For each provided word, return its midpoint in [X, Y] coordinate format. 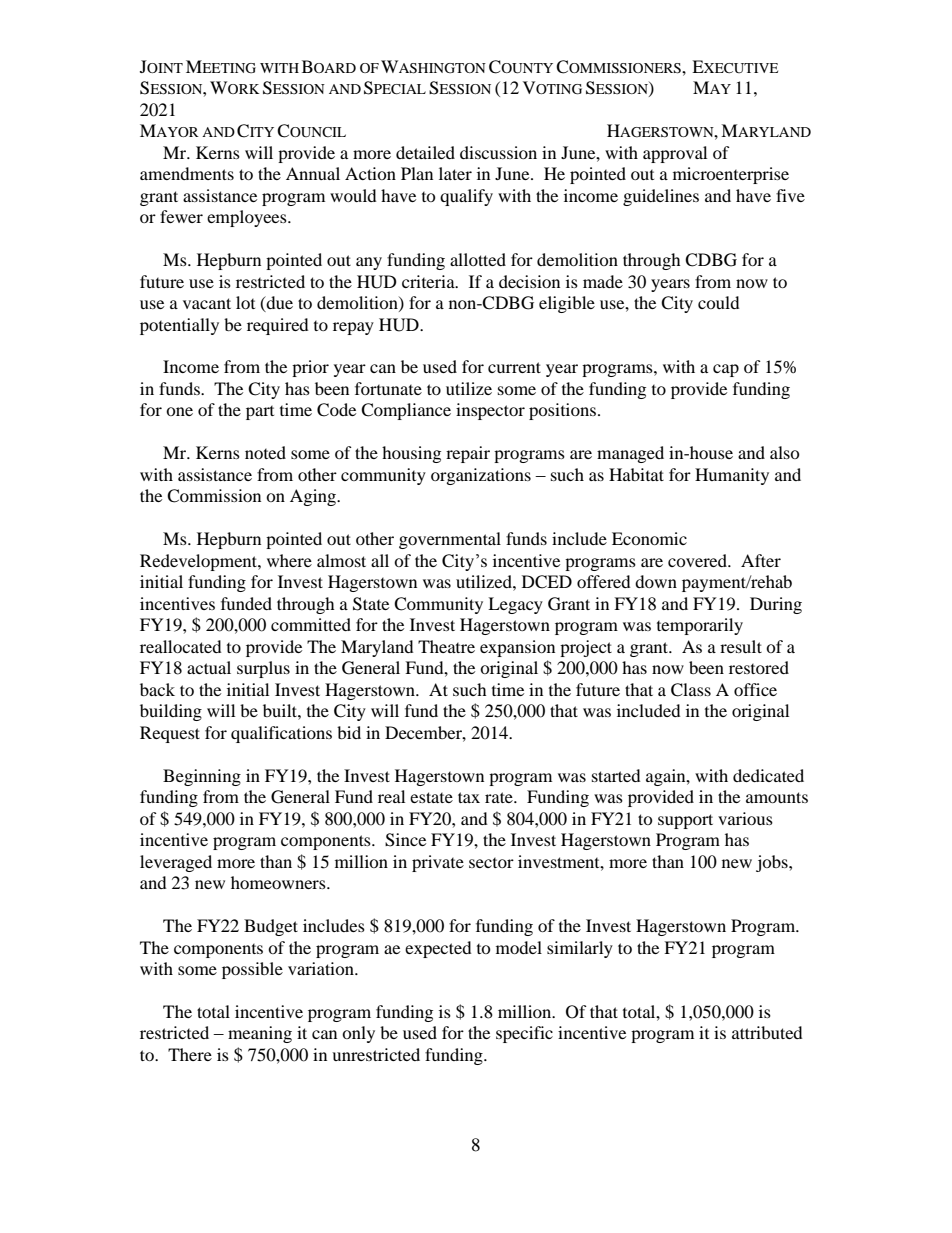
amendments [187, 173]
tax [469, 797]
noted [265, 452]
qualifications [281, 734]
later [455, 173]
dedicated [768, 775]
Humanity [732, 476]
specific [524, 1034]
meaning [260, 1034]
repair [468, 454]
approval [675, 154]
